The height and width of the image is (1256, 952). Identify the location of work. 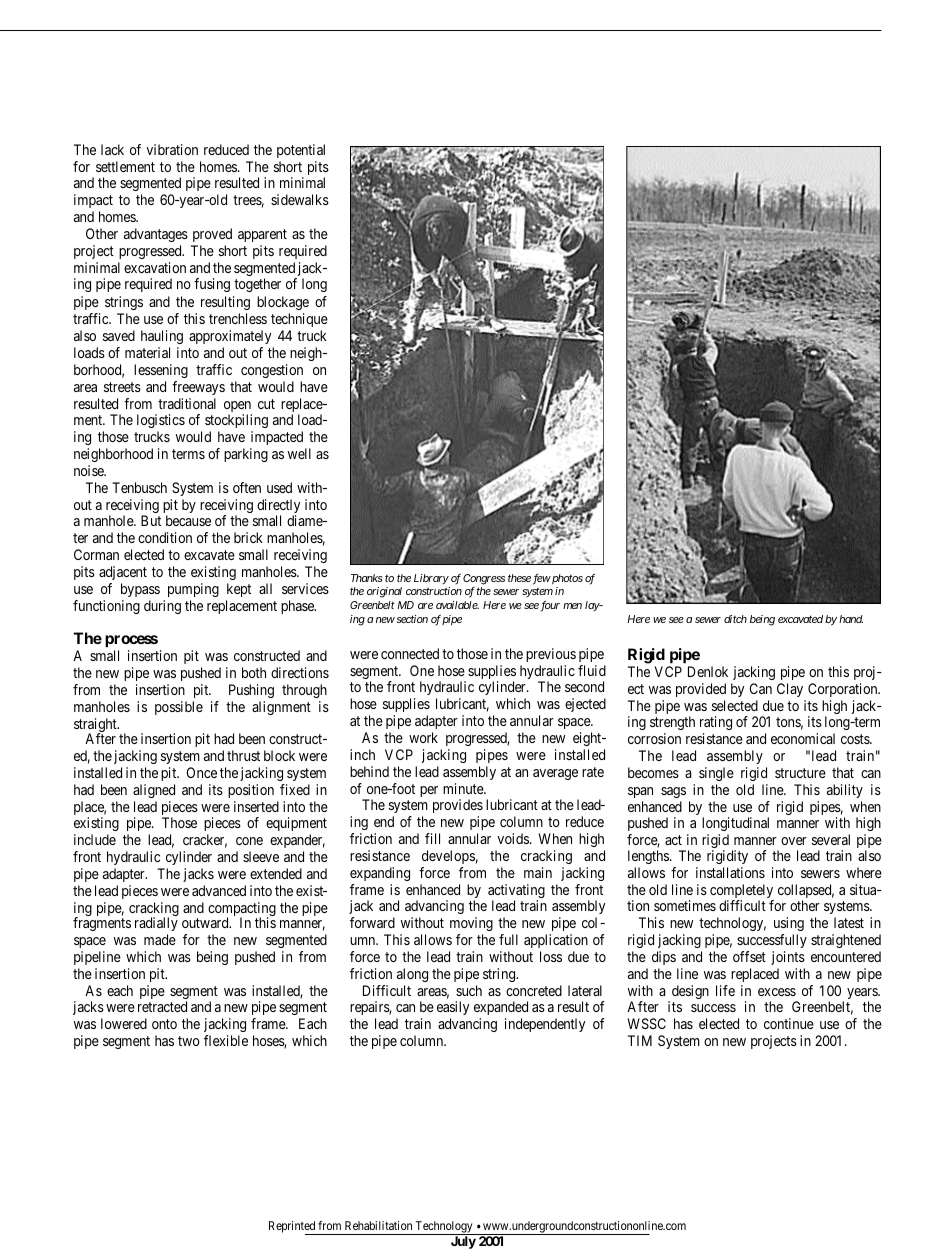
(423, 737).
